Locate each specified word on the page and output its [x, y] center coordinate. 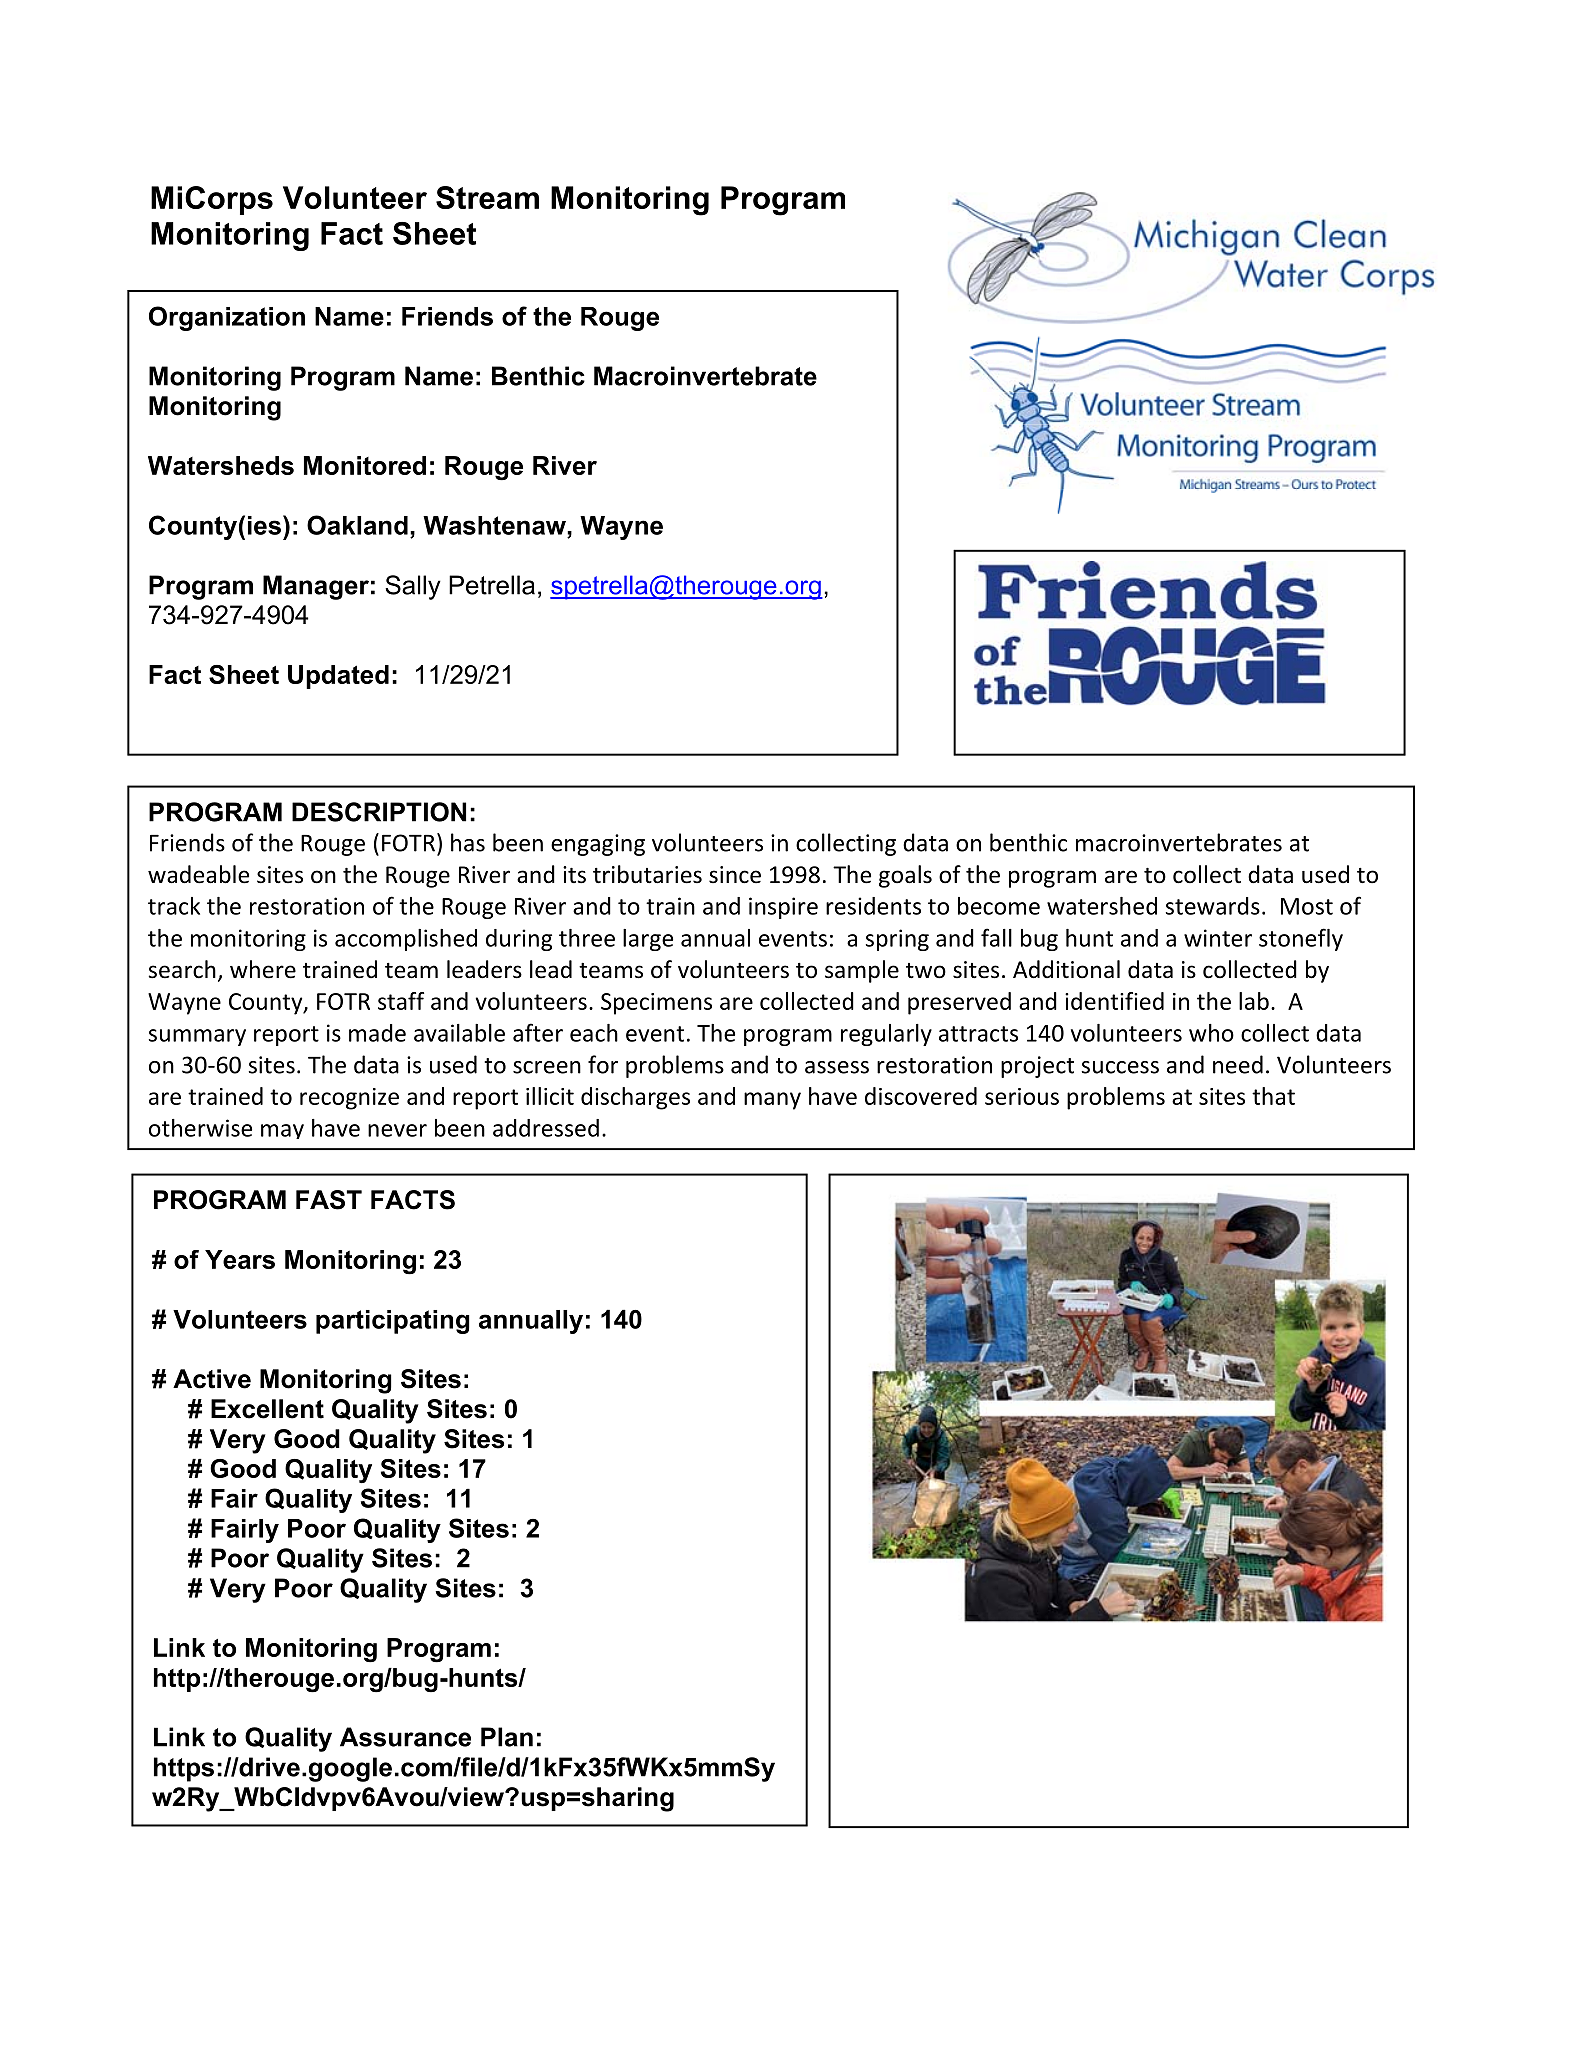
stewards [1213, 906]
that [1273, 1096]
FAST [329, 1200]
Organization [227, 318]
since [735, 875]
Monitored [365, 465]
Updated [338, 677]
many [772, 1101]
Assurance [405, 1737]
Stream [487, 197]
